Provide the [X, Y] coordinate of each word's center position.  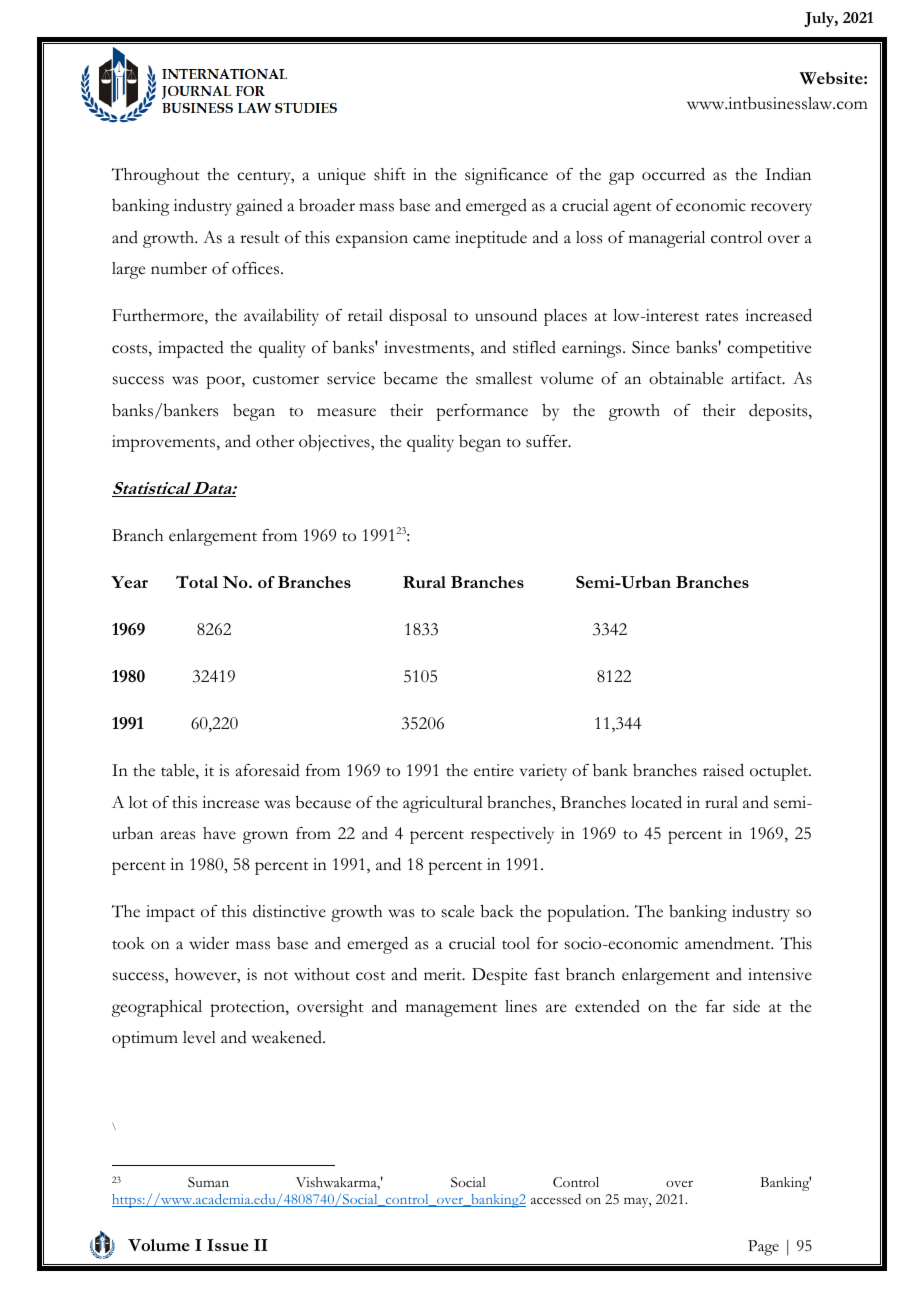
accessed [556, 1199]
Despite [499, 976]
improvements [165, 443]
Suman [208, 1182]
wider [209, 943]
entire [494, 770]
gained [259, 207]
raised [723, 770]
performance [482, 412]
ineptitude [491, 239]
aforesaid [268, 770]
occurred [673, 174]
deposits [779, 412]
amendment [729, 943]
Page [763, 1248]
